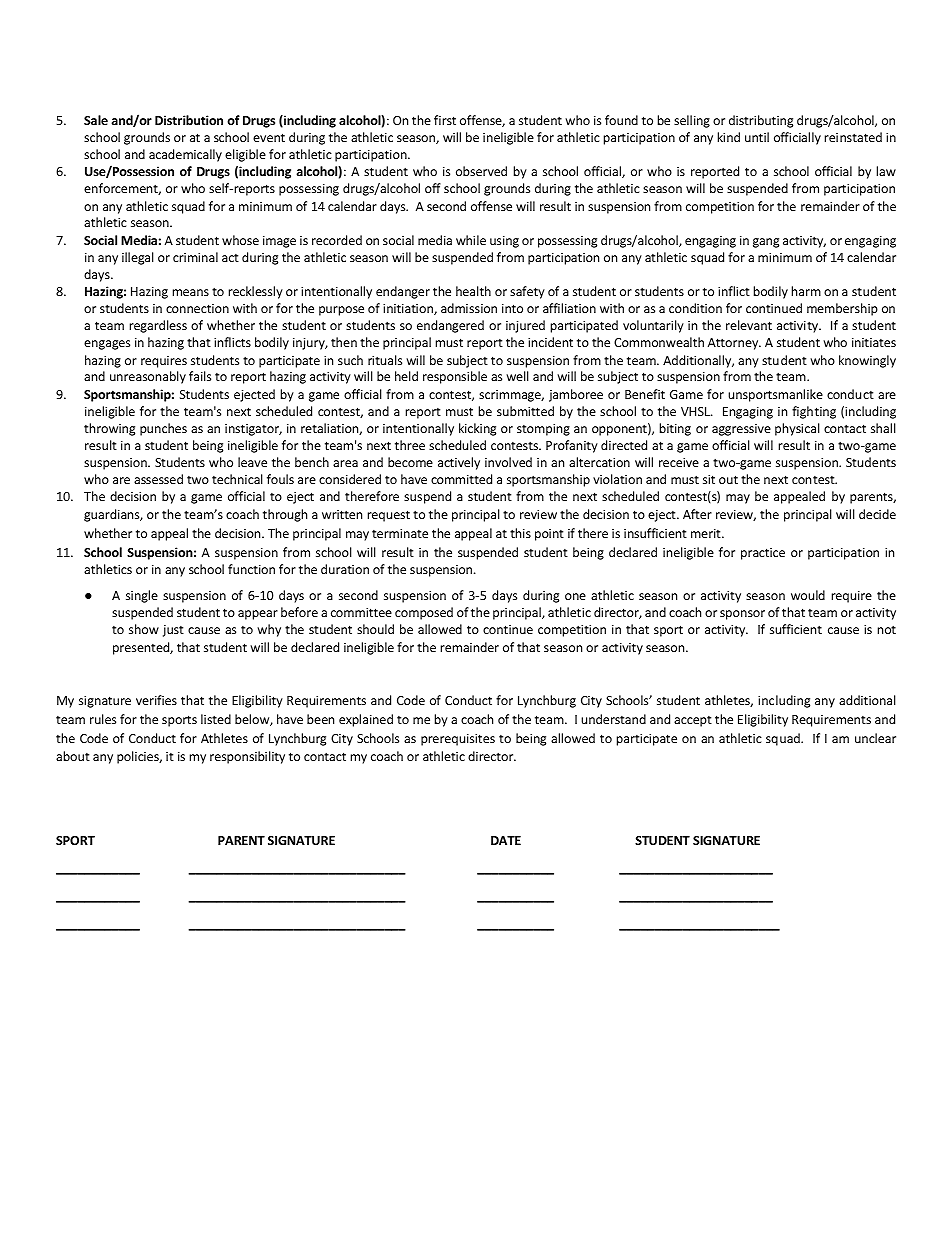 The width and height of the page is (952, 1233). I want to click on responsibility, so click(247, 757).
